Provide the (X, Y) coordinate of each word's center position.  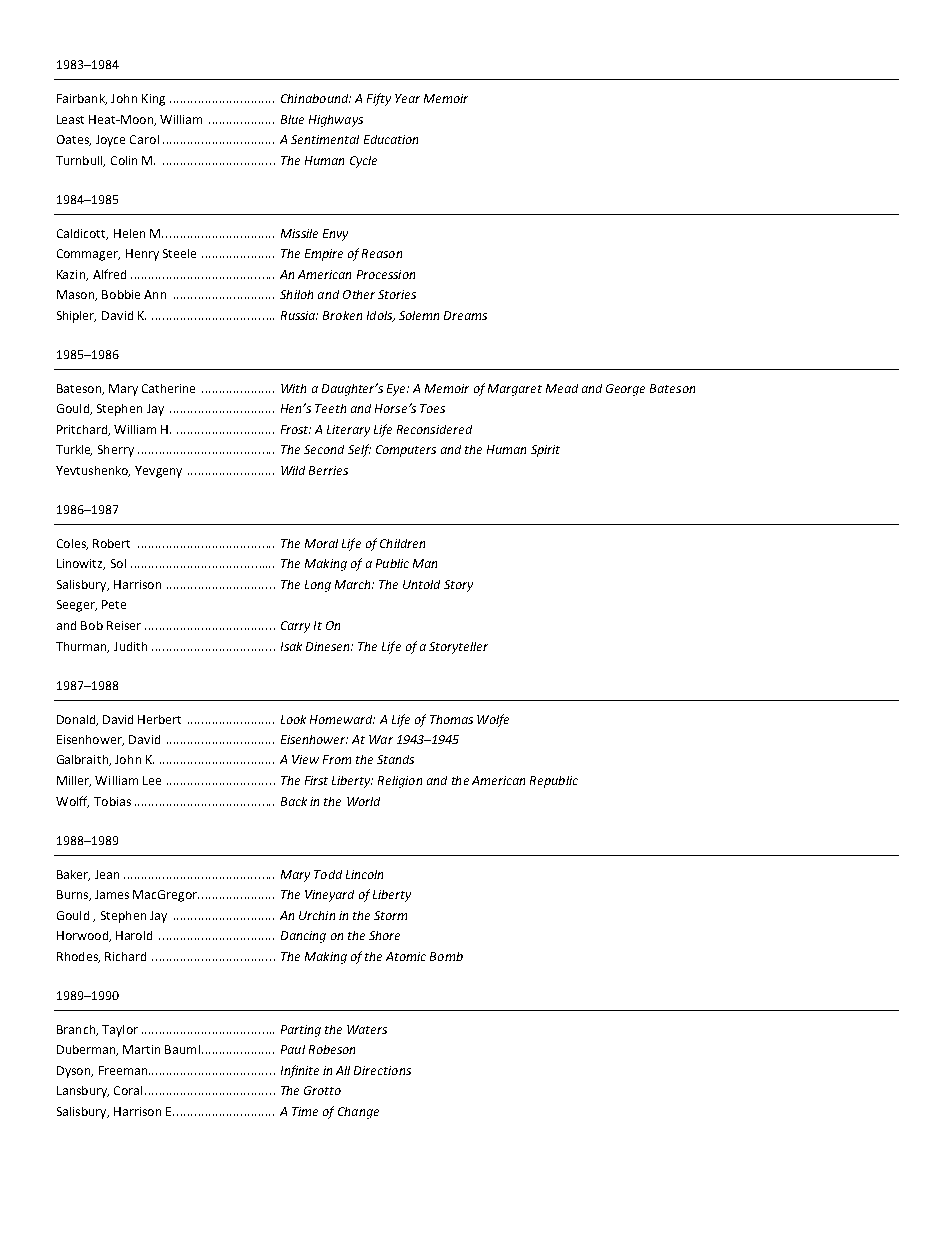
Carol (144, 139)
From (337, 759)
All (343, 1070)
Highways (336, 121)
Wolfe (493, 720)
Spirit (545, 451)
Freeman (124, 1070)
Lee (152, 780)
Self (359, 450)
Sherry (116, 451)
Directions (382, 1070)
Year (407, 98)
